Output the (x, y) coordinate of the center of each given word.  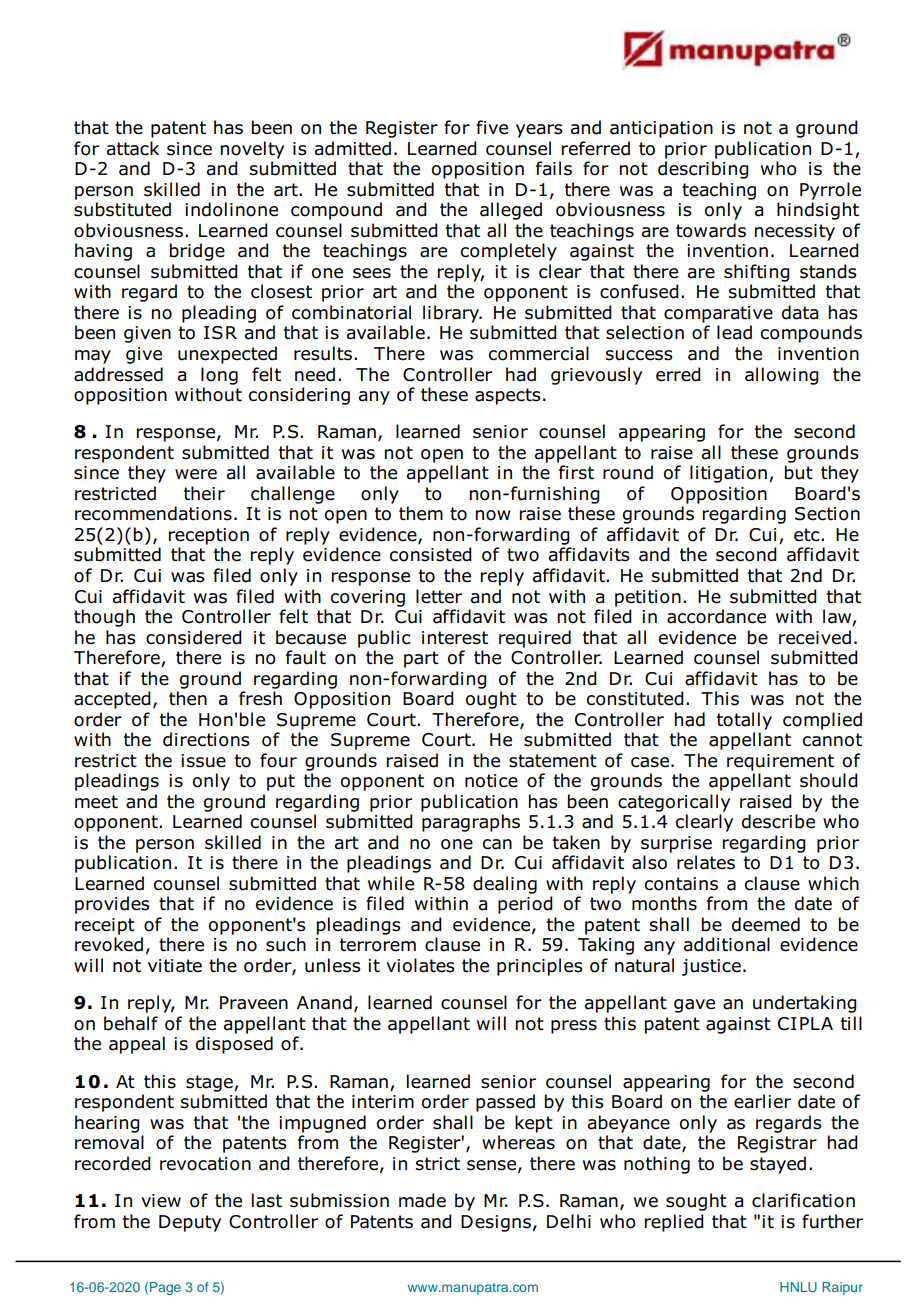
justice (711, 967)
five (492, 127)
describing (703, 170)
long (219, 376)
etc (808, 535)
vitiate (175, 966)
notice (491, 781)
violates (420, 965)
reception (209, 536)
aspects (508, 396)
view (161, 1201)
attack (133, 148)
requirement (780, 762)
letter (439, 596)
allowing (782, 376)
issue (203, 761)
